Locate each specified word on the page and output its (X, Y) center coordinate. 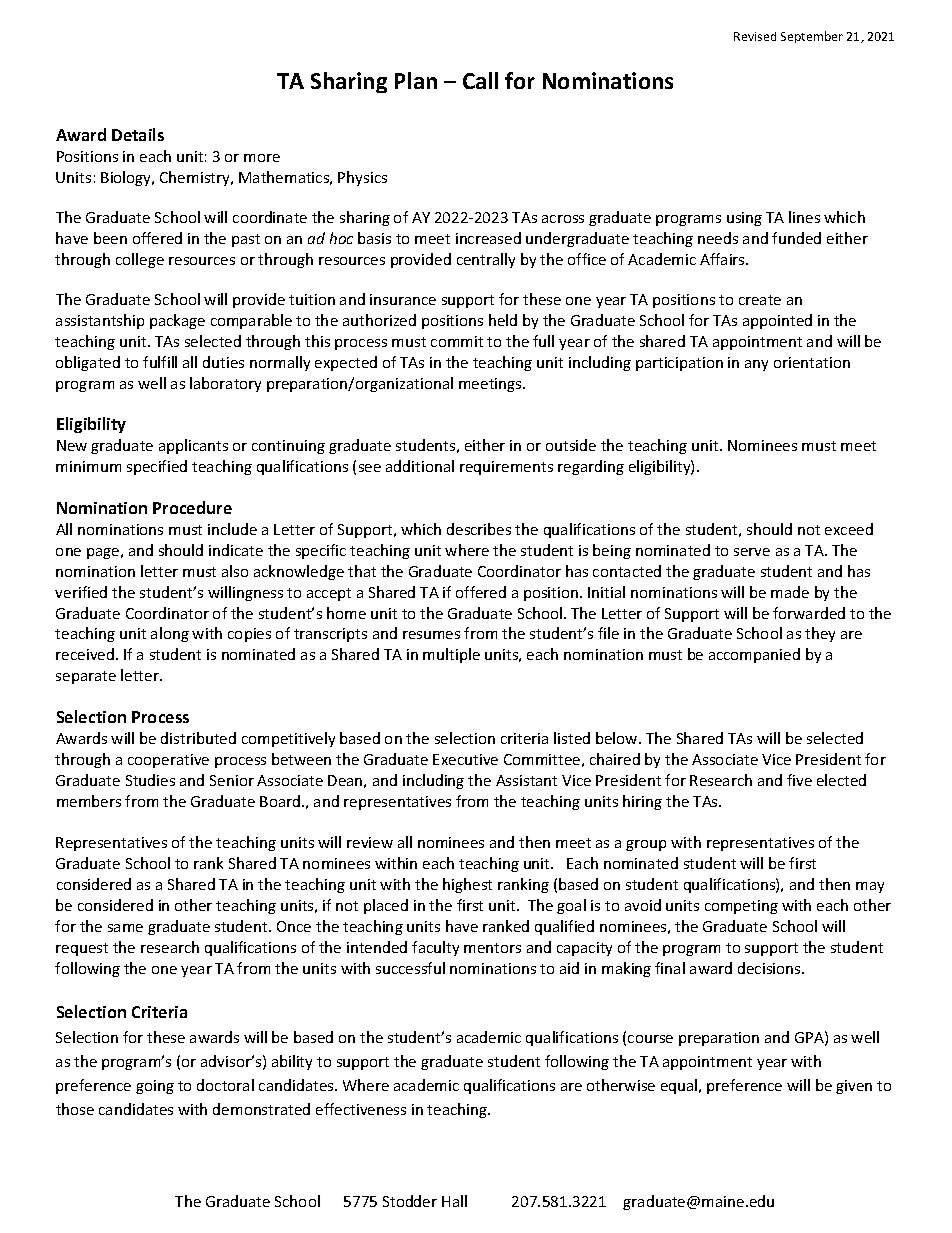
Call (480, 80)
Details (138, 134)
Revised (755, 36)
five (799, 780)
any (756, 365)
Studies (150, 780)
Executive (465, 759)
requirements (506, 468)
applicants (193, 446)
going (155, 1087)
